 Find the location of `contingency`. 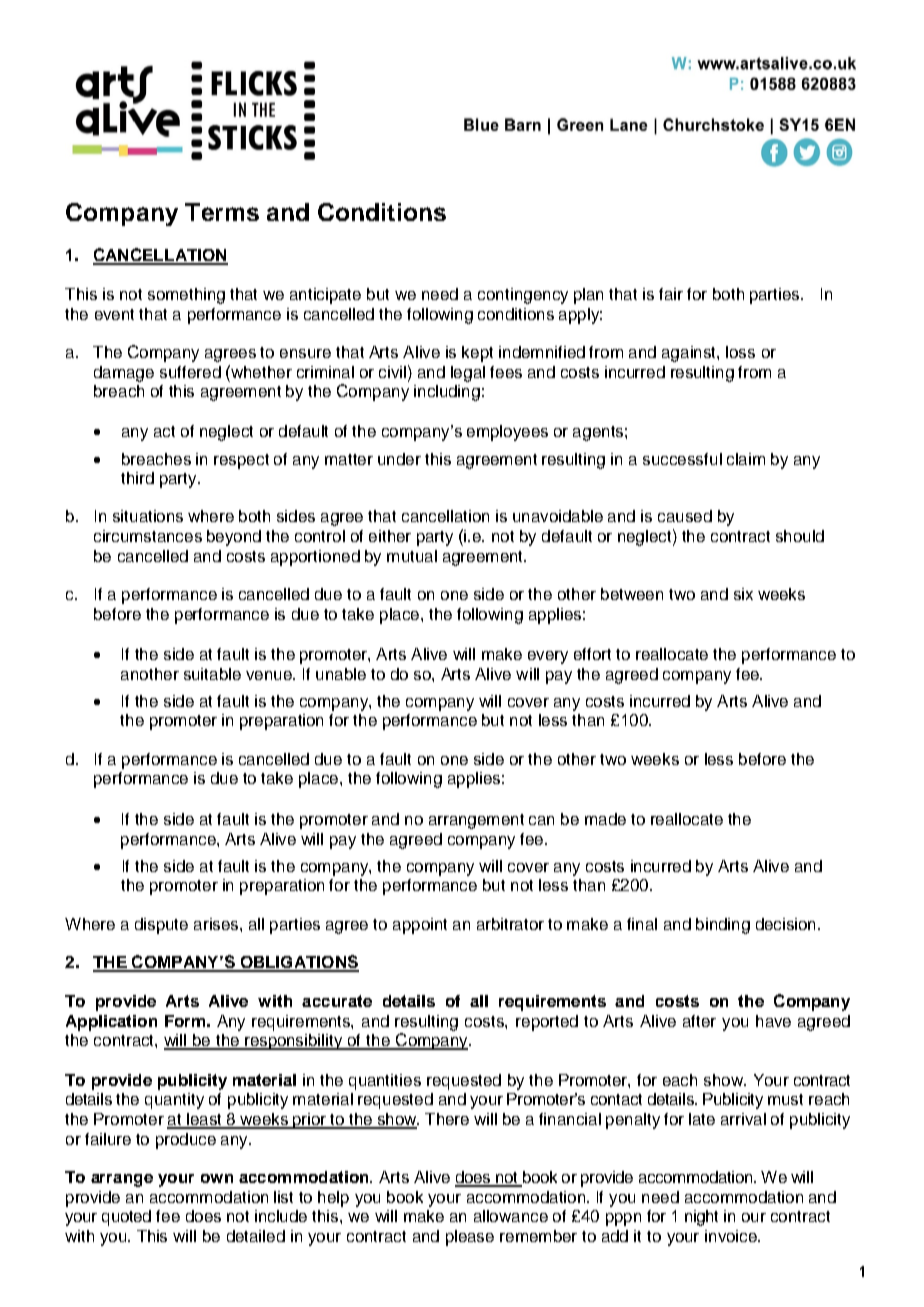

contingency is located at coordinates (523, 296).
